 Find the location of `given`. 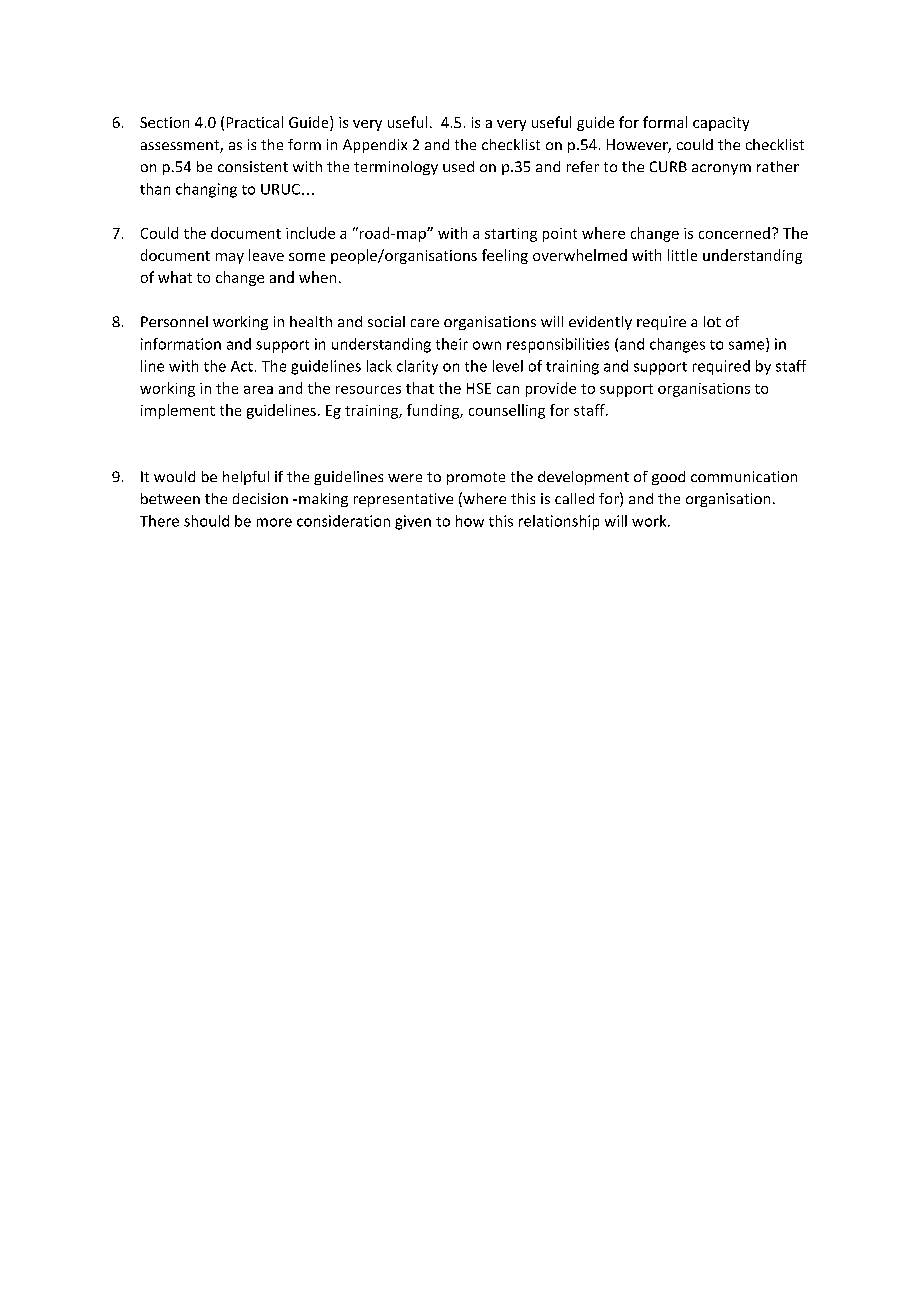

given is located at coordinates (413, 522).
